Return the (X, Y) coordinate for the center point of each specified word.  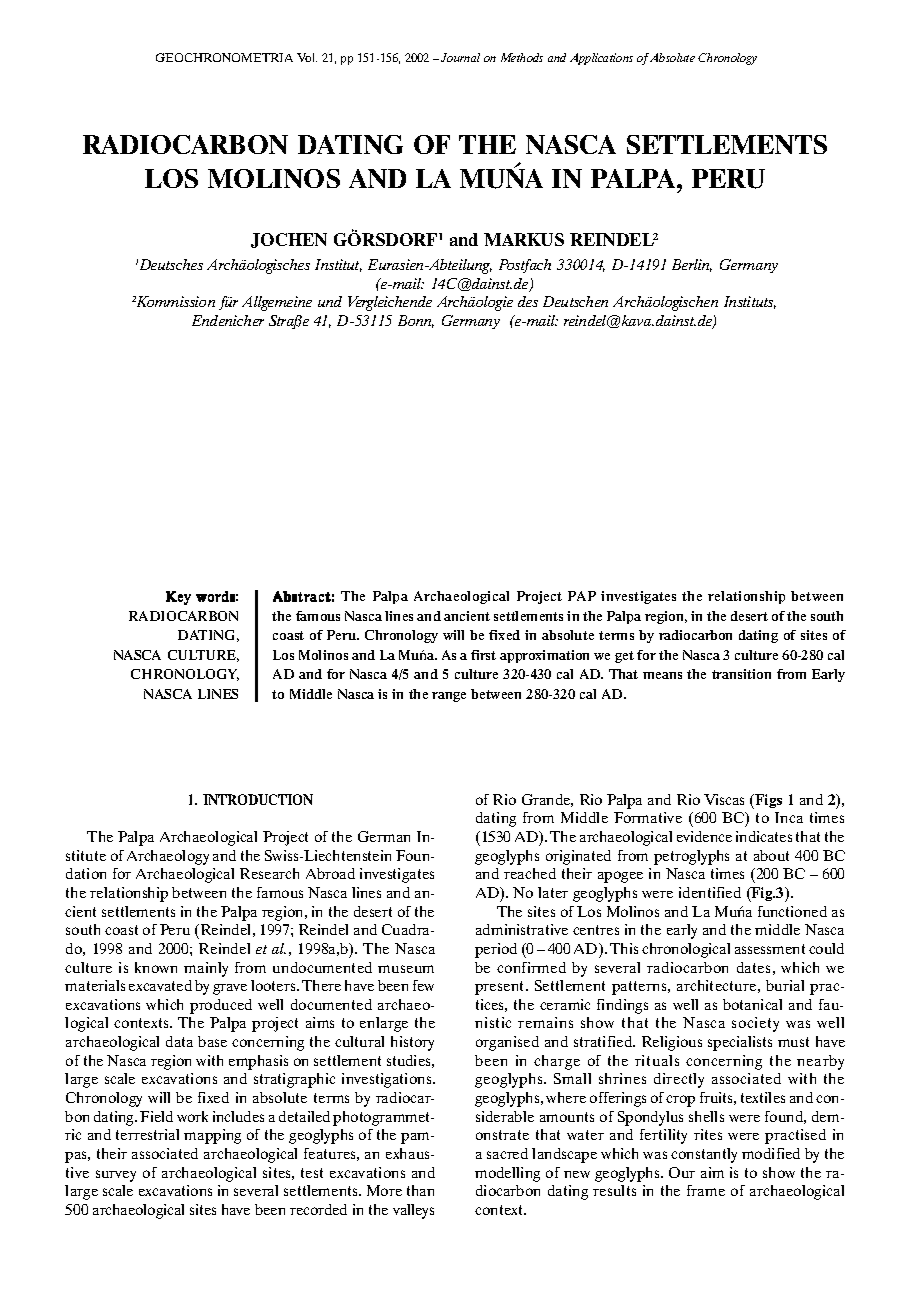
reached (530, 873)
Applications (601, 59)
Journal (460, 57)
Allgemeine (277, 303)
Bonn (416, 321)
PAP (582, 596)
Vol (307, 57)
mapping (212, 1136)
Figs (768, 801)
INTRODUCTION (258, 799)
